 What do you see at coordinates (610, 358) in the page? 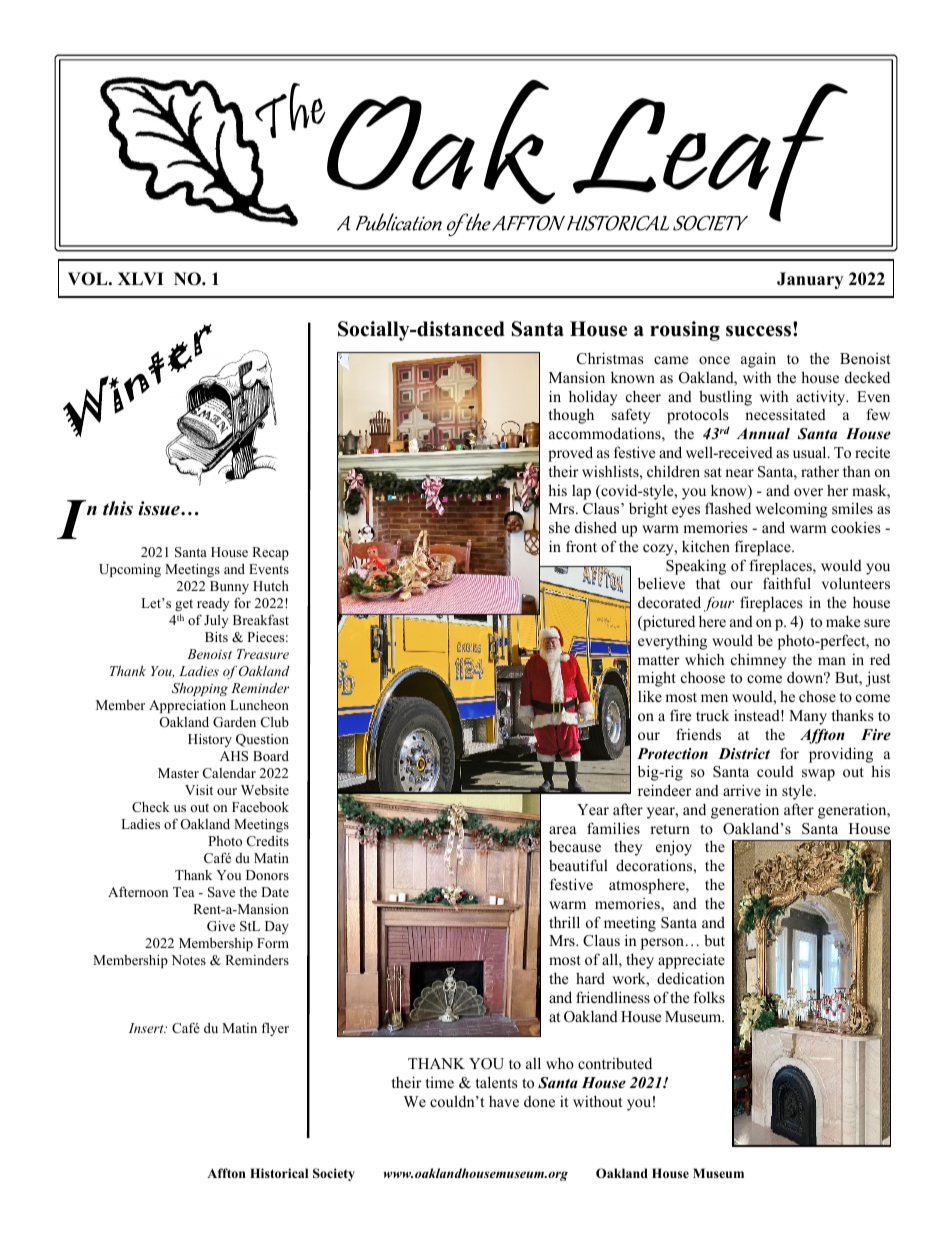
I see `Christmas` at bounding box center [610, 358].
